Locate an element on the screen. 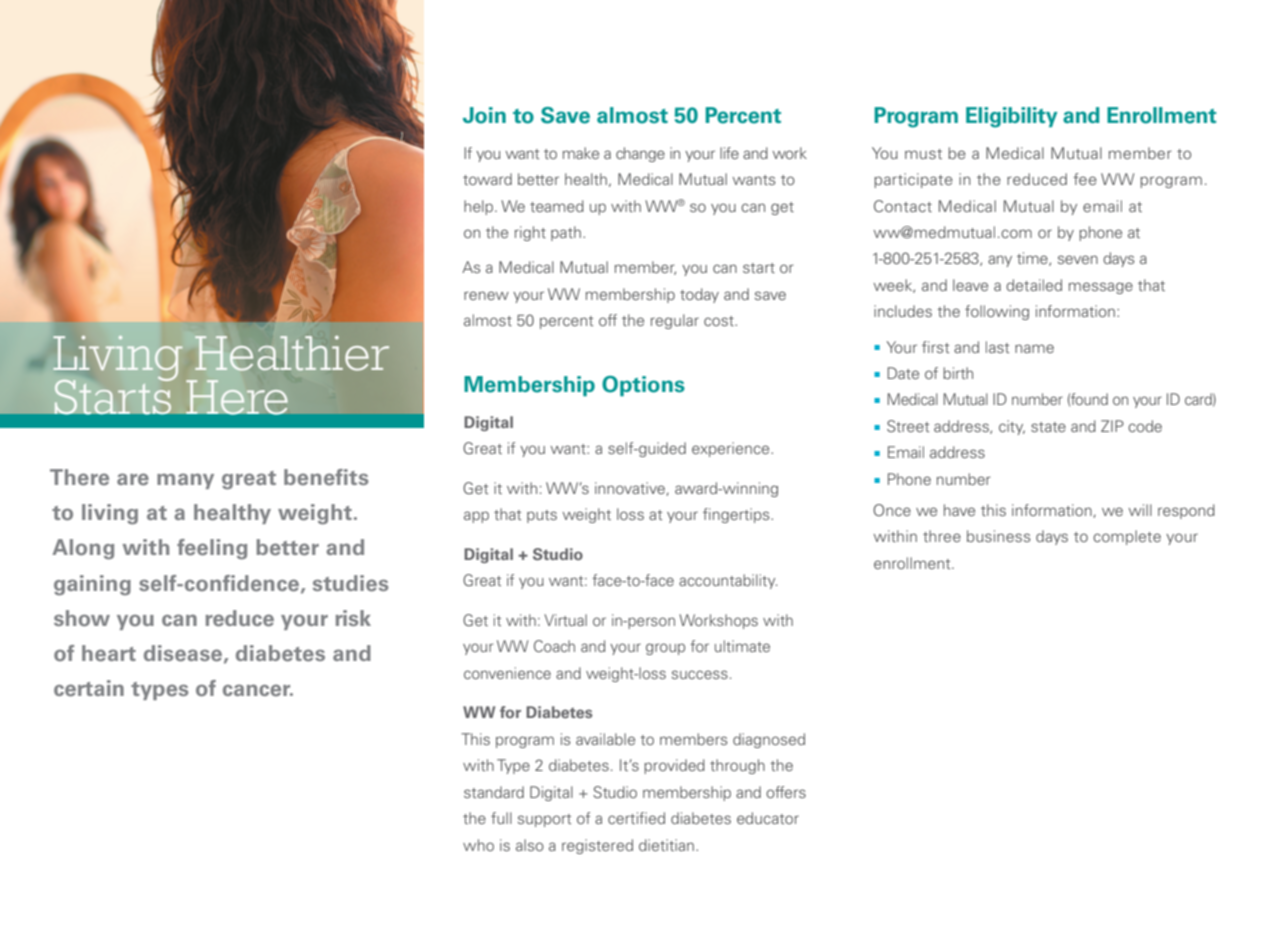 The height and width of the screenshot is (952, 1270). will is located at coordinates (1140, 510).
